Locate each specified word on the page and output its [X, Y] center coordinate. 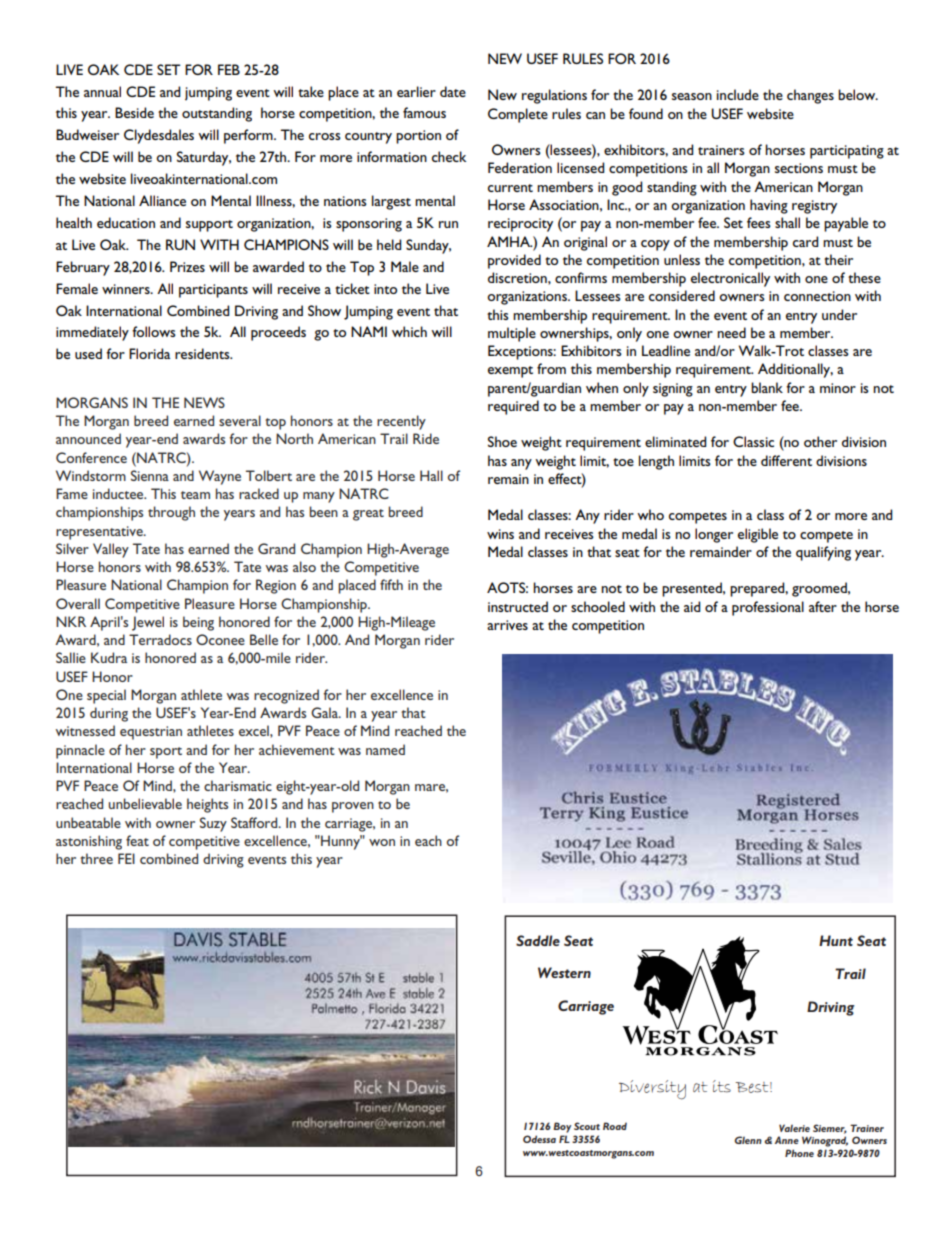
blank [767, 387]
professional [768, 608]
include [738, 94]
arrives [507, 625]
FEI [126, 858]
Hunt [836, 940]
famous [424, 112]
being [198, 623]
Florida [149, 353]
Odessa [539, 1139]
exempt [510, 372]
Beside [134, 112]
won [382, 842]
